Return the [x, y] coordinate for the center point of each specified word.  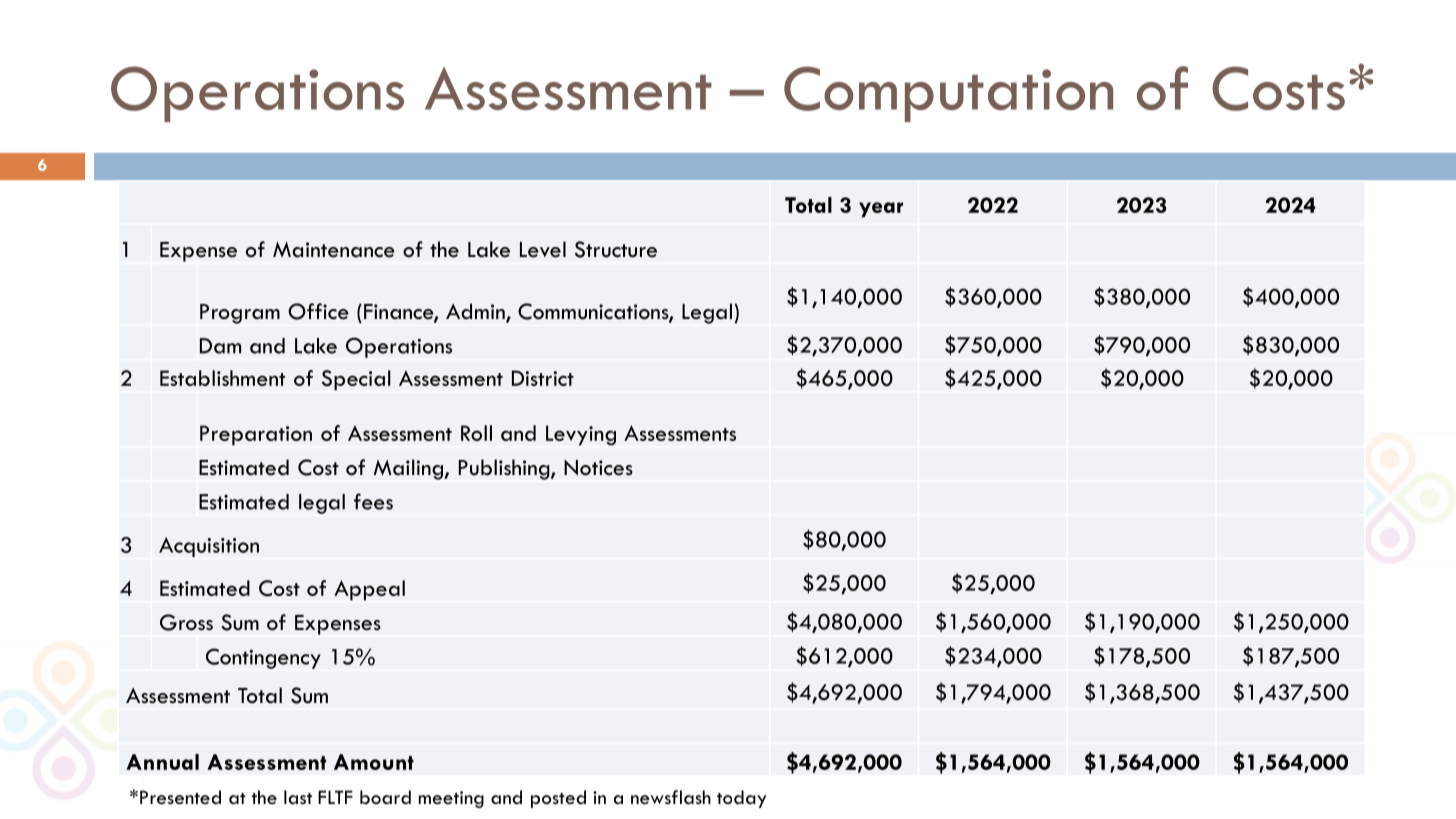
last [298, 797]
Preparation [256, 435]
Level [543, 249]
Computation [948, 94]
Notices [598, 468]
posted [558, 799]
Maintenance [334, 250]
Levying [581, 435]
